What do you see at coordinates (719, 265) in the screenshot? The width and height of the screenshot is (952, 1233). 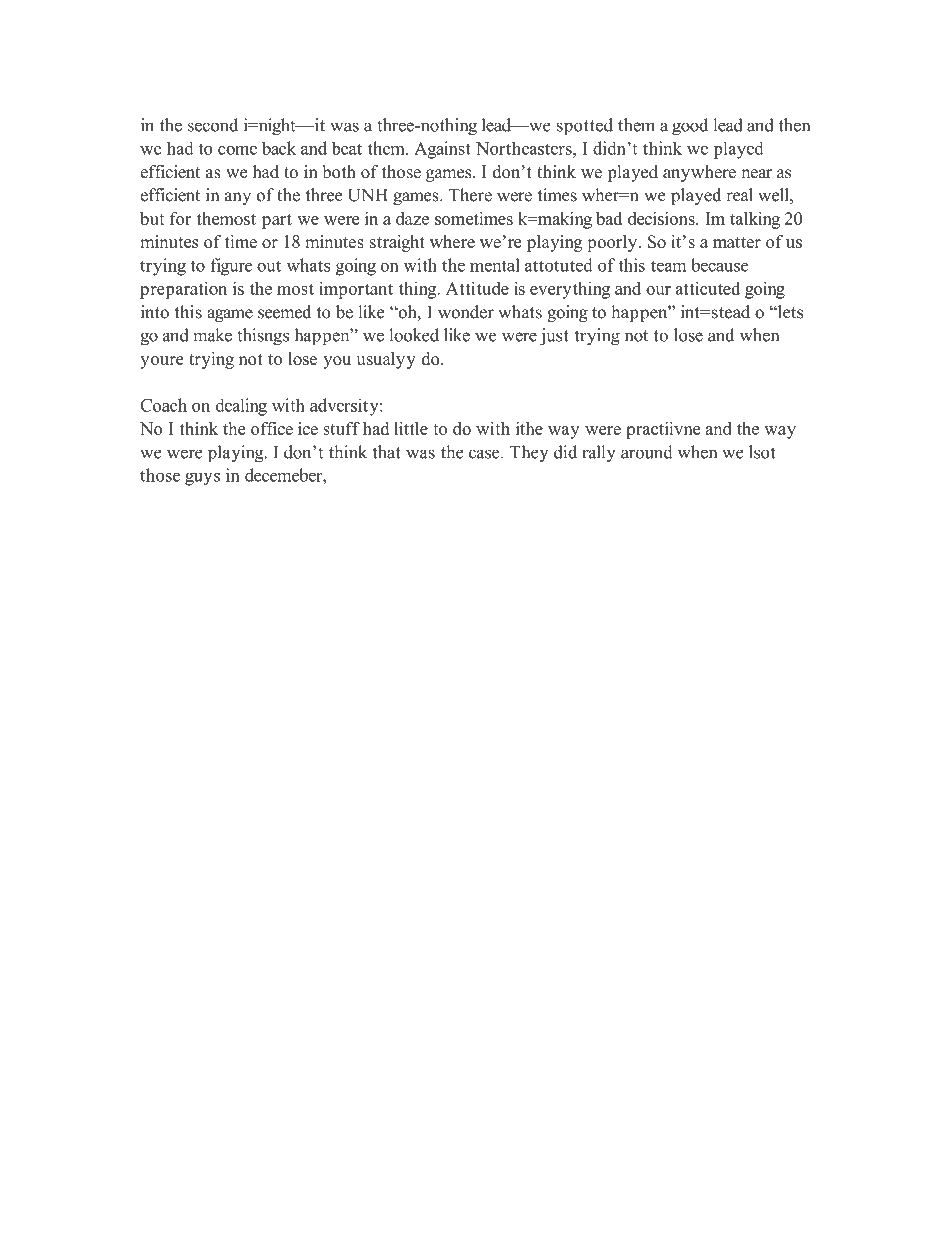 I see `because` at bounding box center [719, 265].
